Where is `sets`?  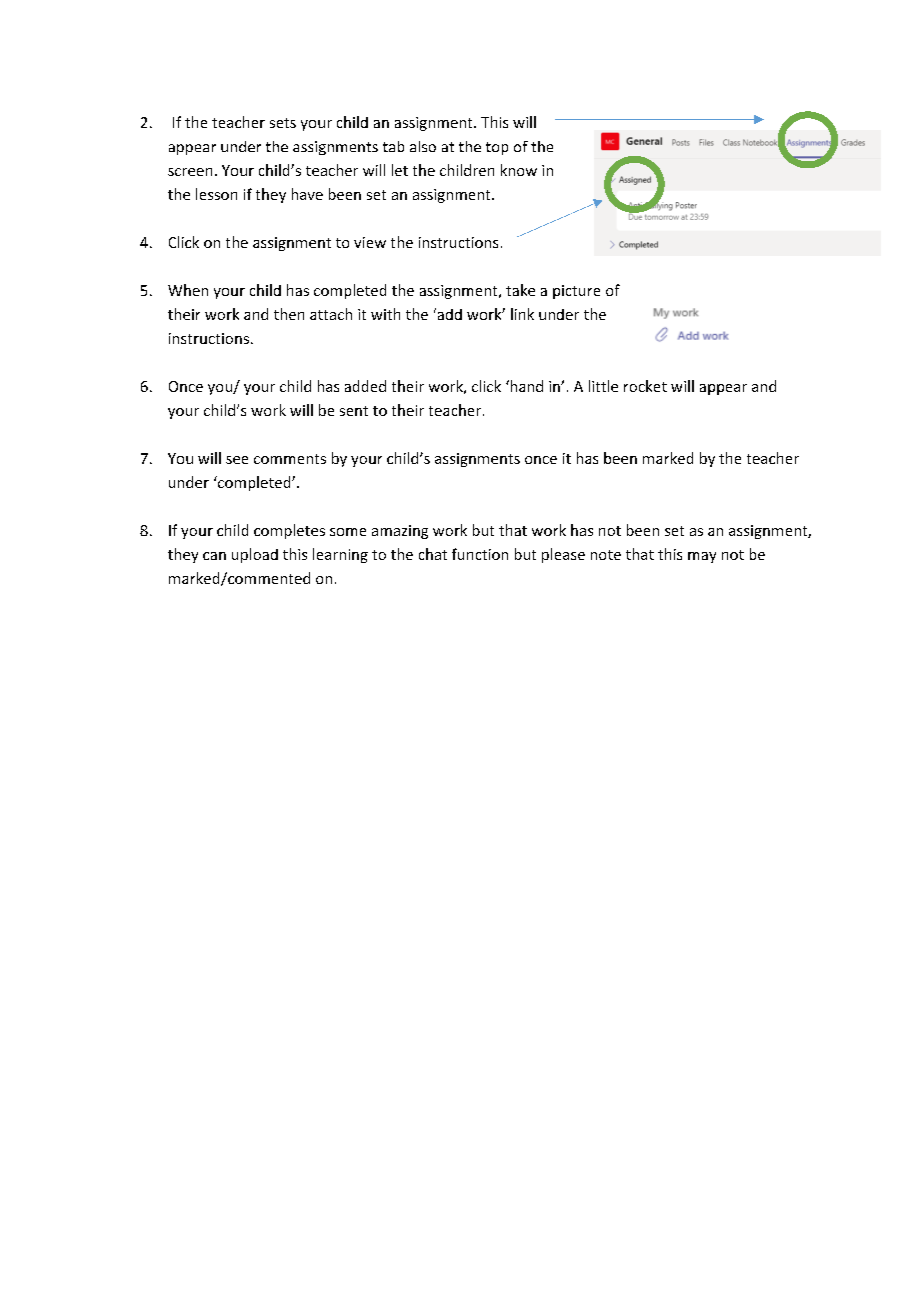
sets is located at coordinates (283, 123).
